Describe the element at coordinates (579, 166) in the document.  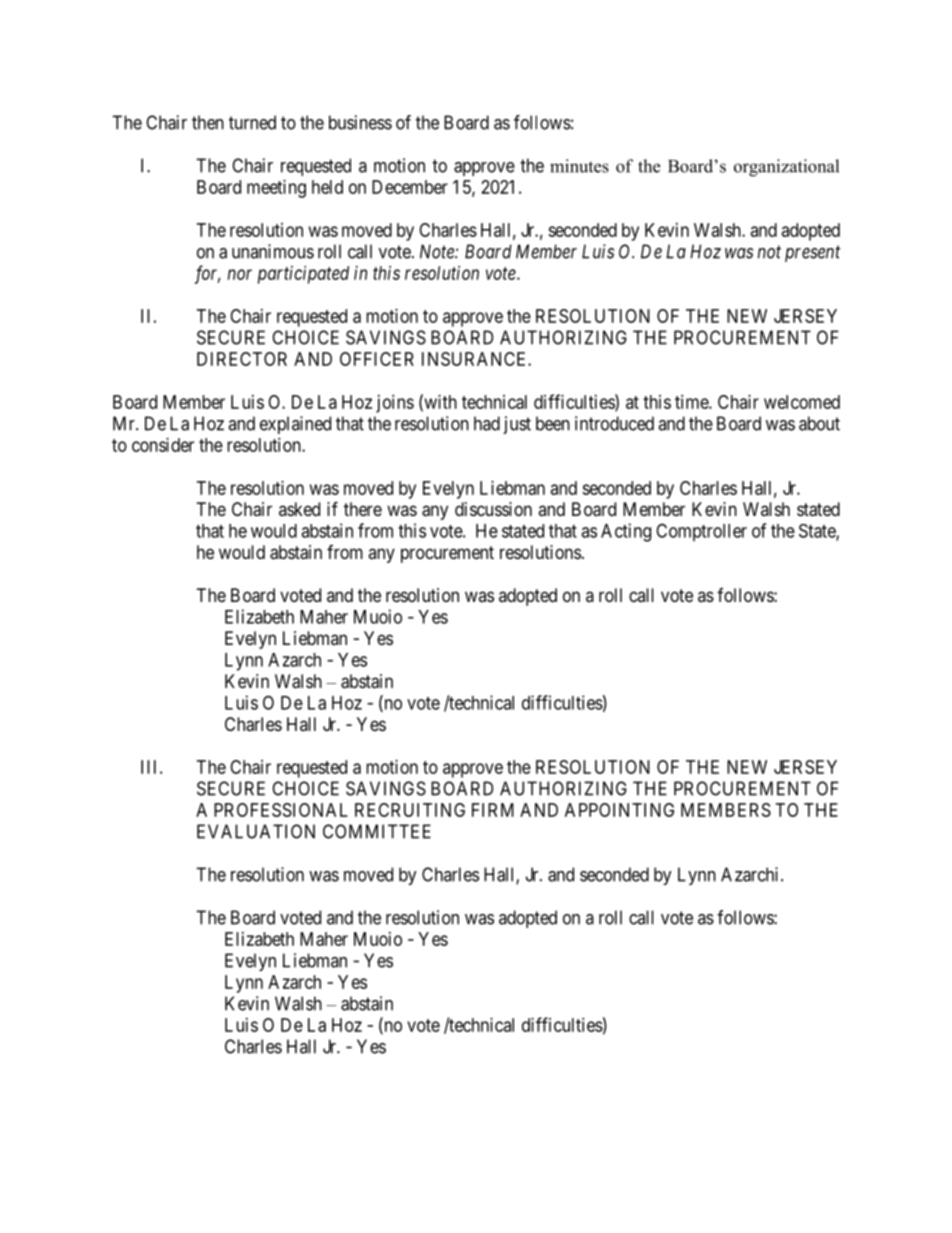
I see `minutes` at that location.
